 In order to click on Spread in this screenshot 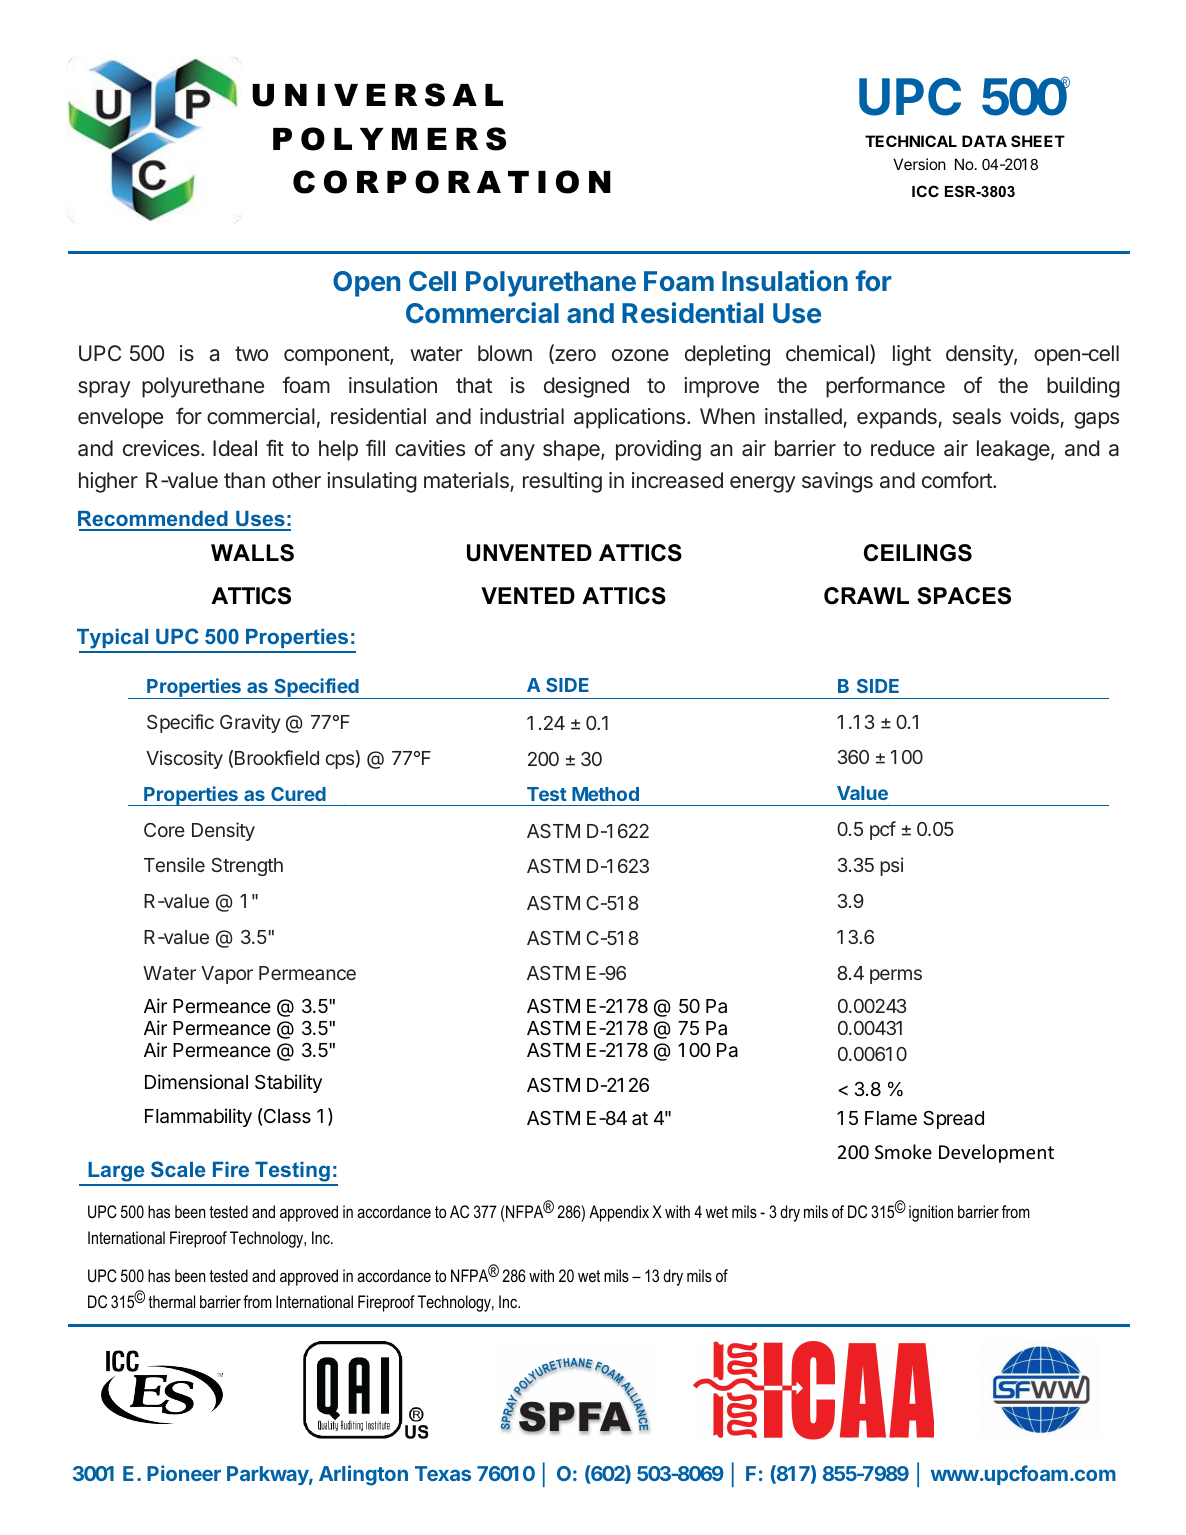, I will do `click(953, 1120)`.
